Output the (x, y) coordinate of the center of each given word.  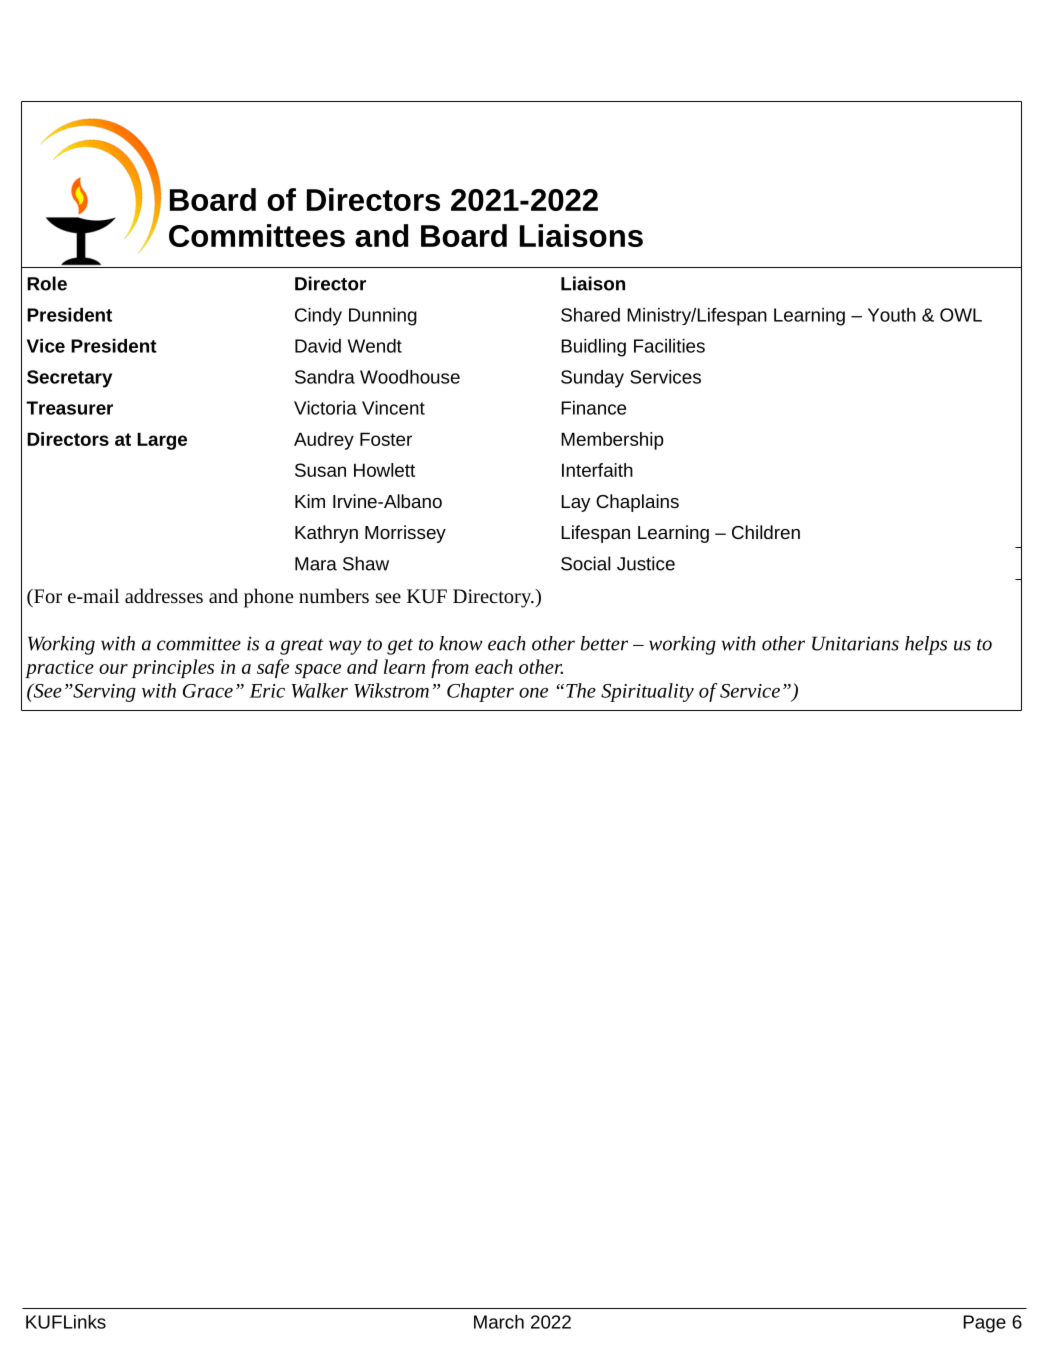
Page (984, 1324)
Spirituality (647, 692)
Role (47, 283)
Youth (892, 315)
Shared (590, 315)
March (499, 1322)
